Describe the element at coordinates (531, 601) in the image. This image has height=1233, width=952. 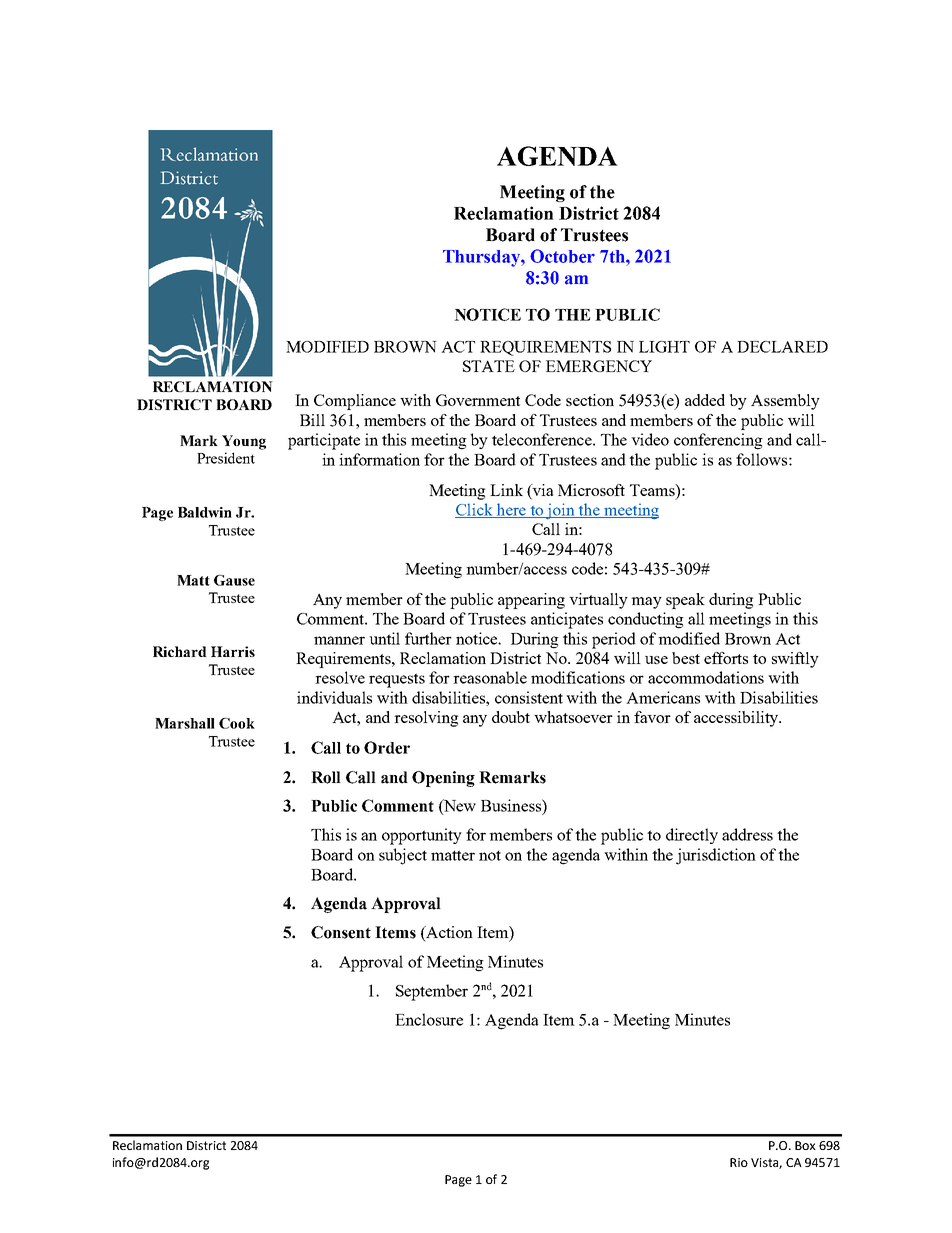
I see `appearing` at that location.
